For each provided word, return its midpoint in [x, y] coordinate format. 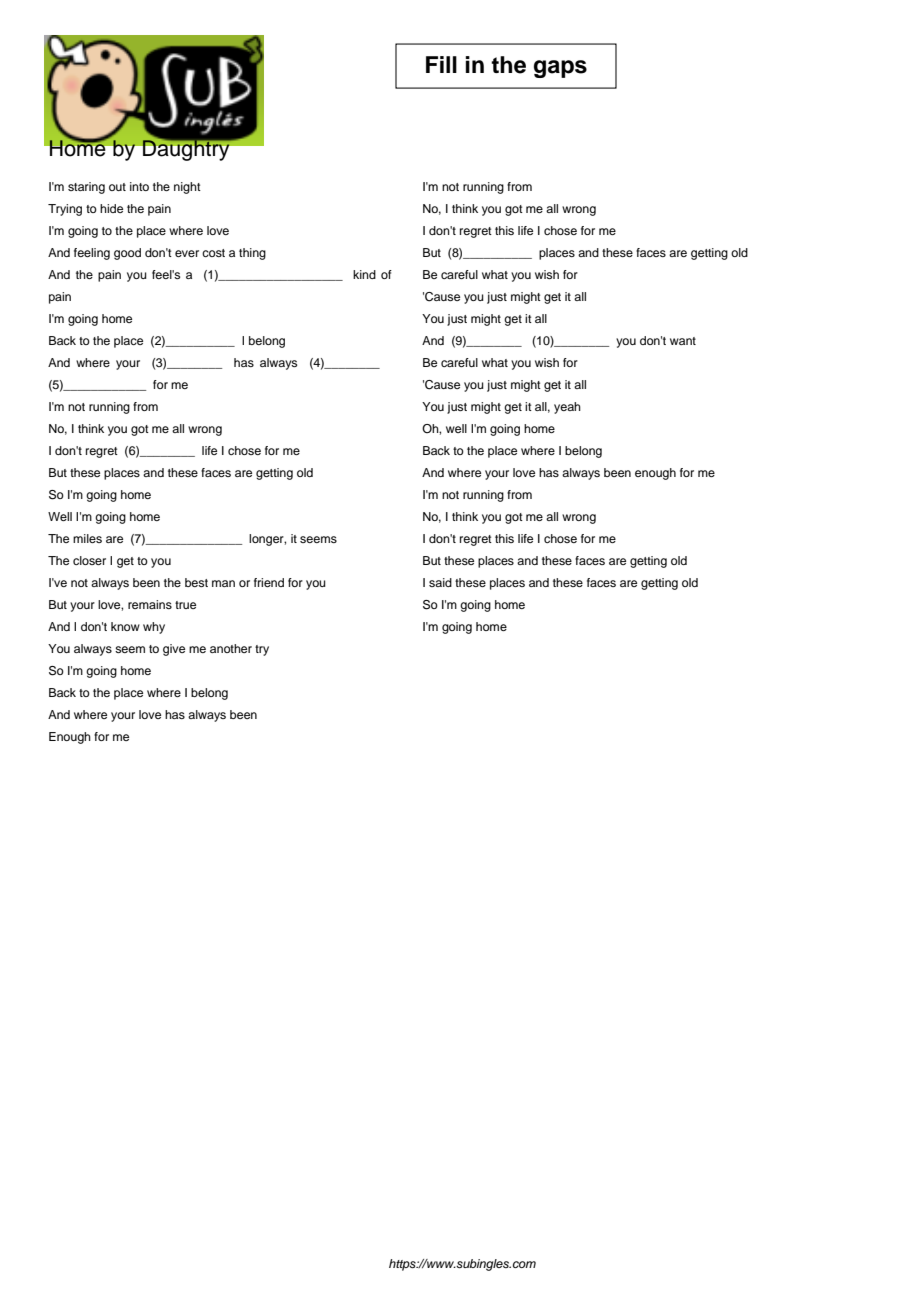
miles [87, 538]
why [154, 628]
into [139, 186]
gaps [560, 69]
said [440, 582]
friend [269, 582]
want [683, 341]
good [127, 254]
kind [364, 274]
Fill [441, 64]
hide [111, 208]
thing [252, 254]
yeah [567, 408]
